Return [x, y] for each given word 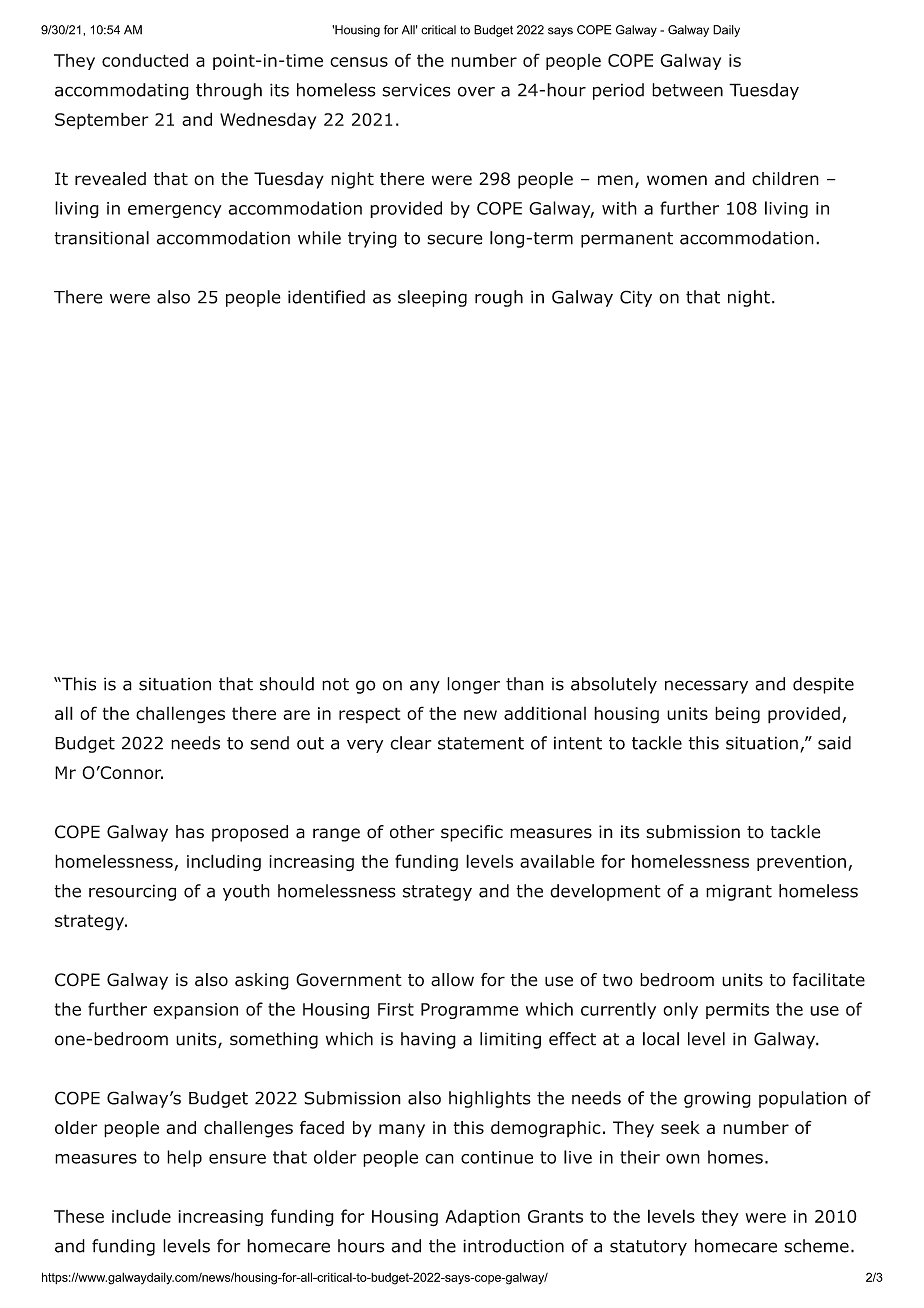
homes [735, 1157]
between [687, 90]
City [636, 298]
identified [326, 297]
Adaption [482, 1217]
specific [472, 833]
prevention [801, 863]
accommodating [122, 91]
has [190, 832]
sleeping [432, 298]
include [141, 1216]
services [416, 90]
